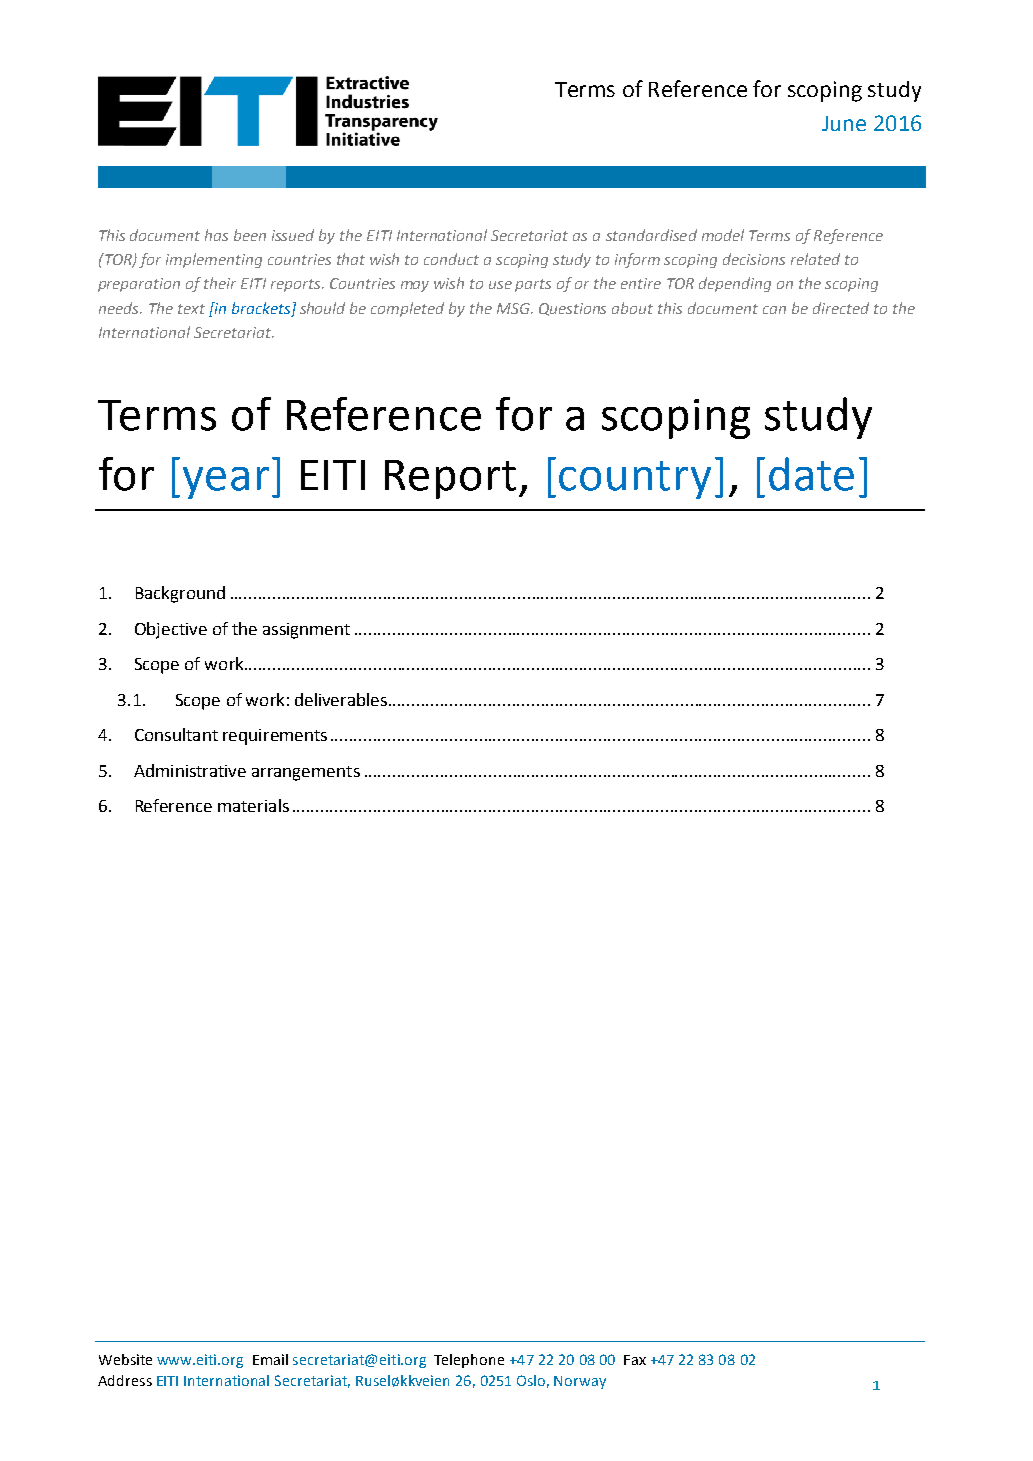  I want to click on country, so click(635, 480).
